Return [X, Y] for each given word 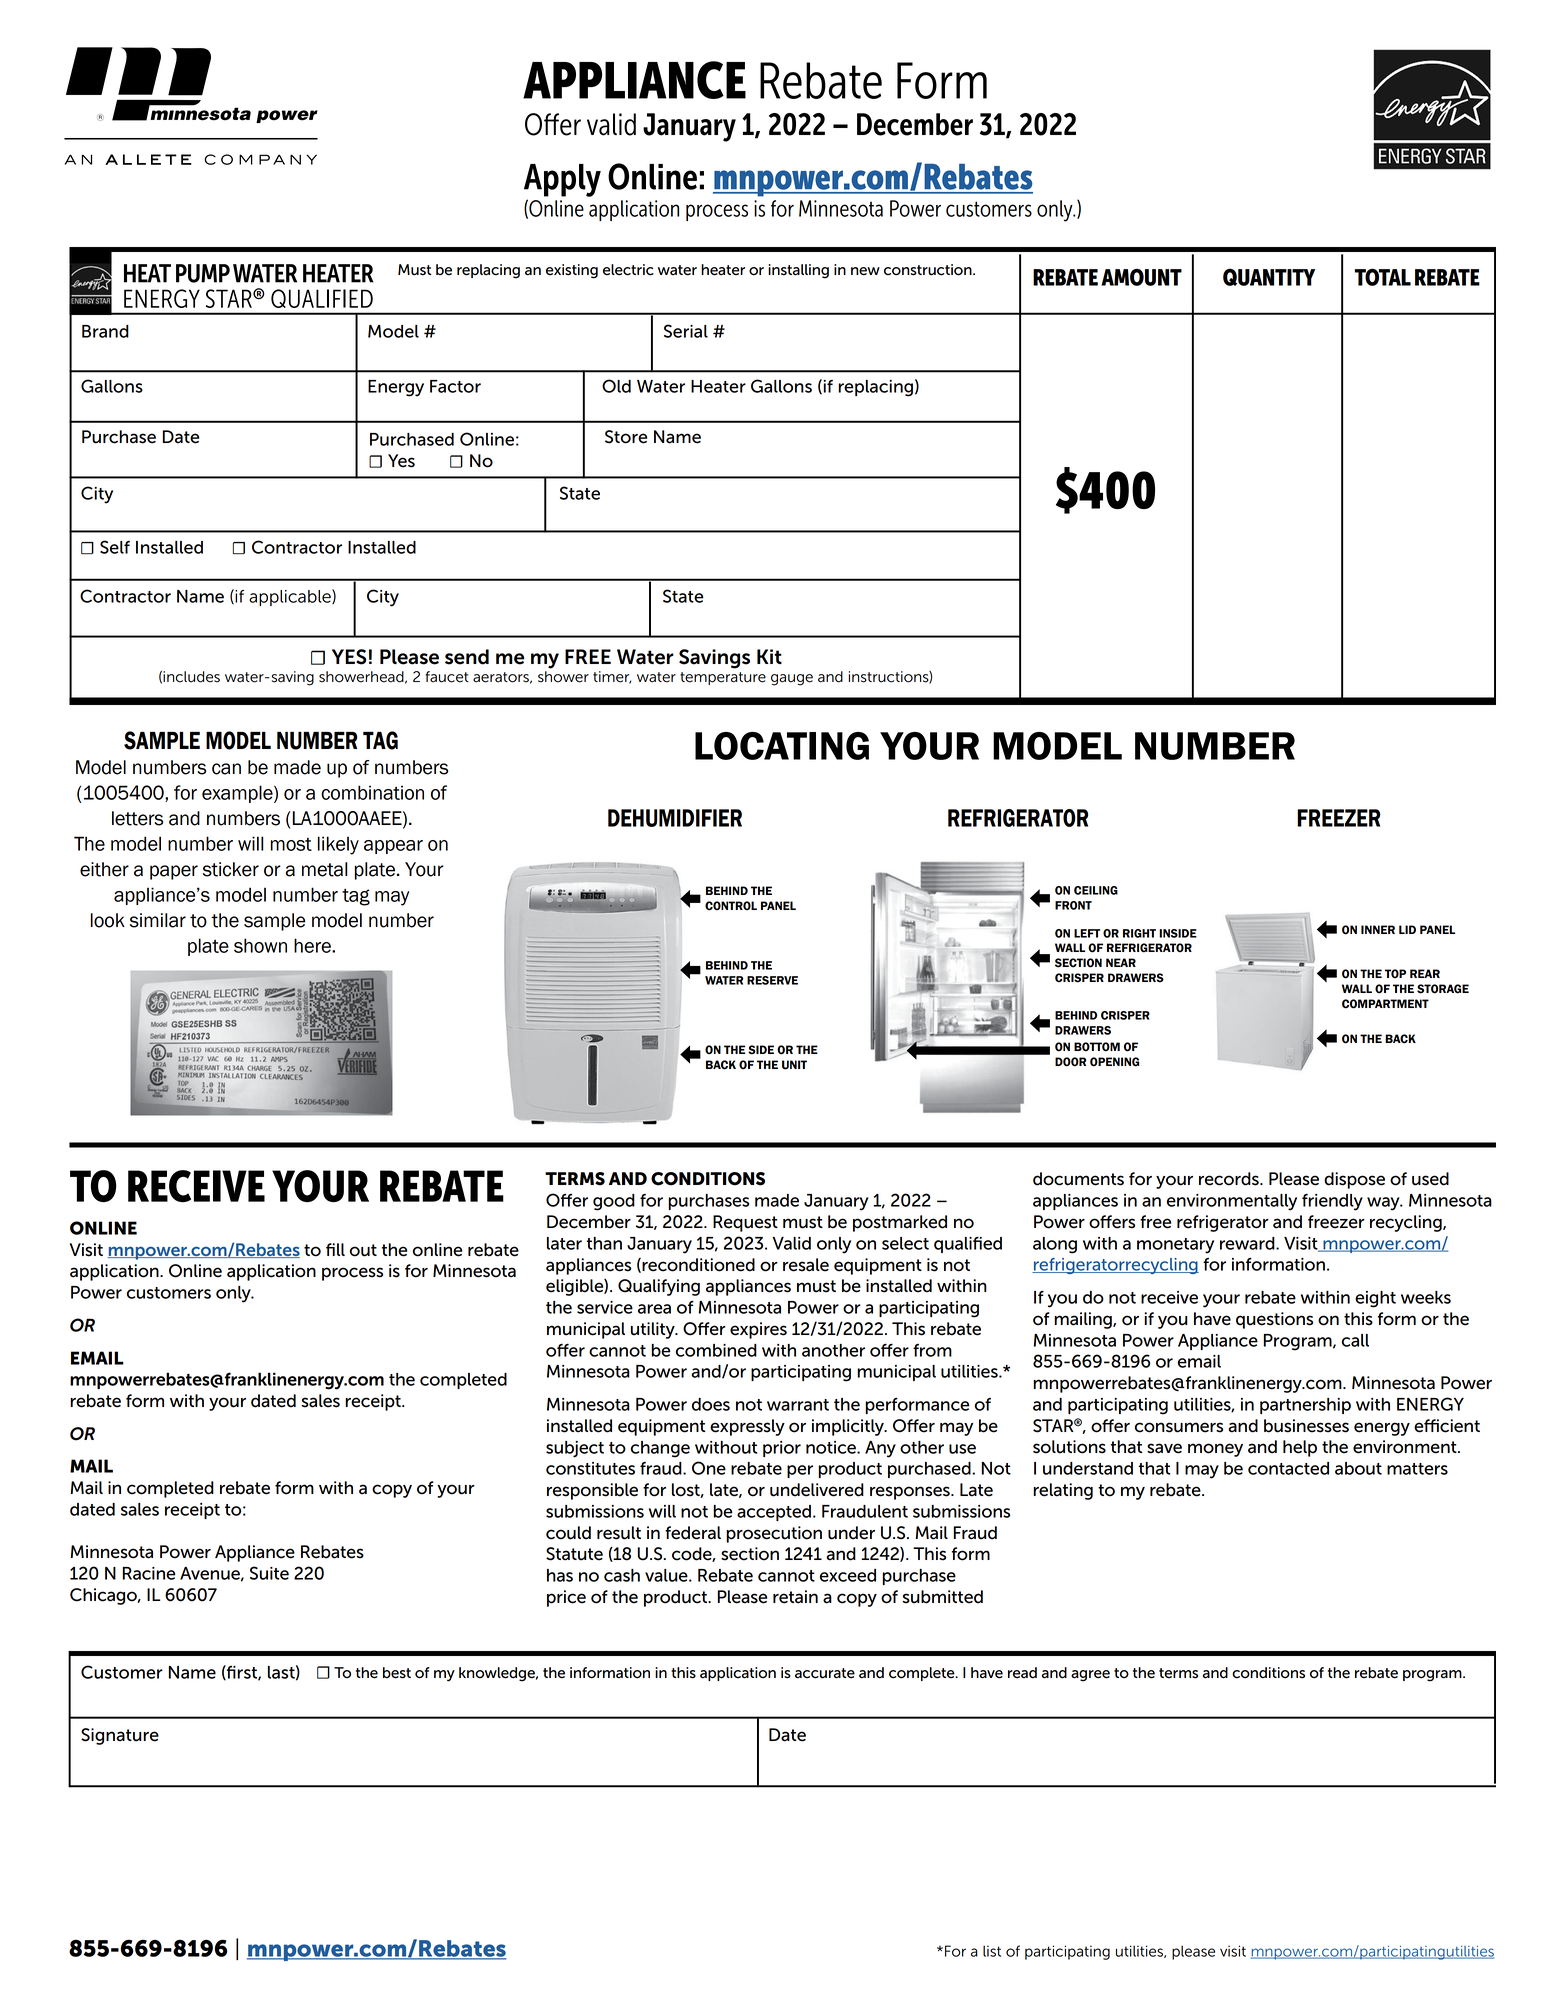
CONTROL [731, 906]
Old [616, 386]
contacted [1288, 1468]
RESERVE [772, 980]
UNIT [794, 1065]
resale [806, 1265]
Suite [269, 1573]
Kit [769, 656]
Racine [149, 1573]
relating [1063, 1491]
